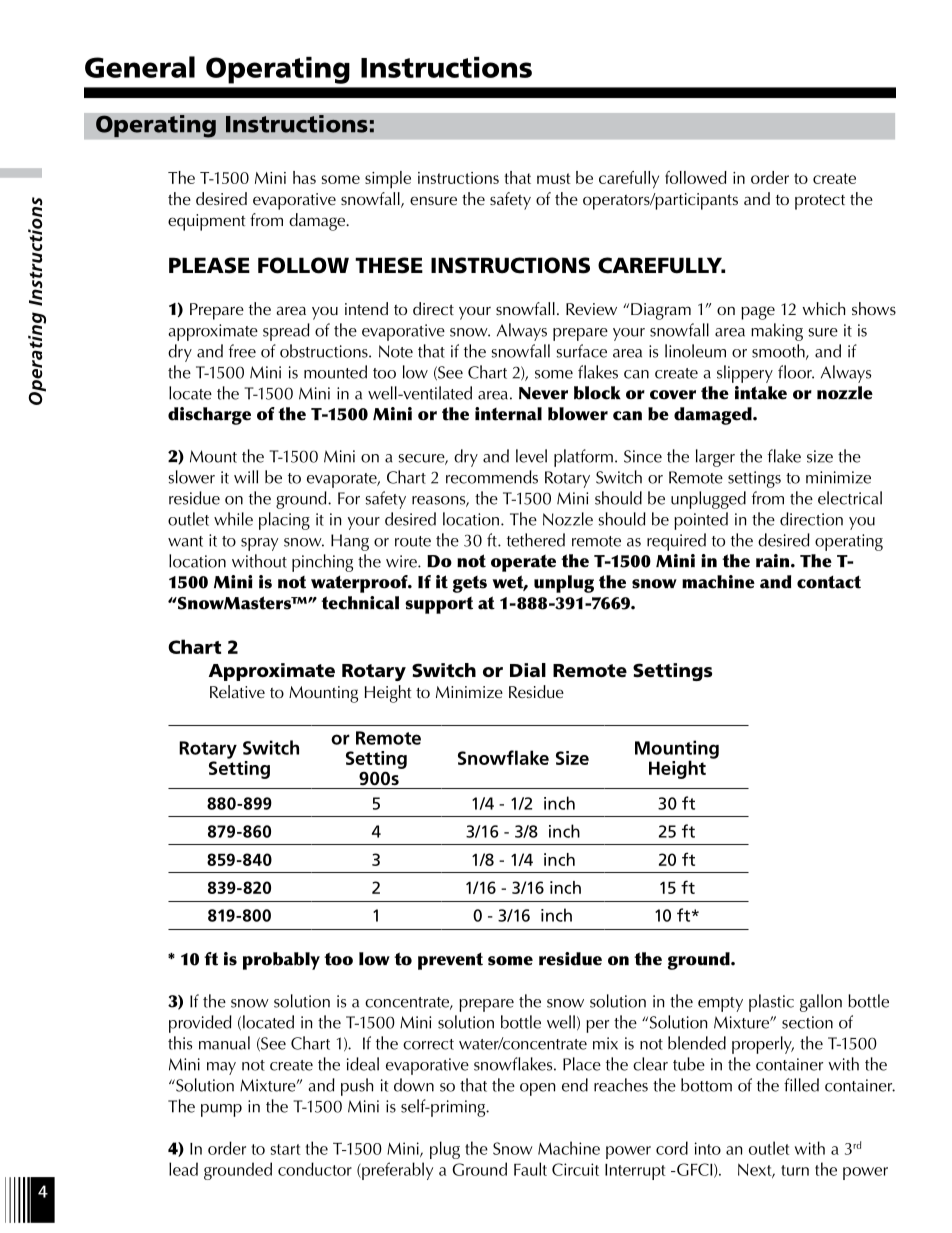 The image size is (952, 1233). Describe the element at coordinates (470, 584) in the screenshot. I see `gets` at that location.
